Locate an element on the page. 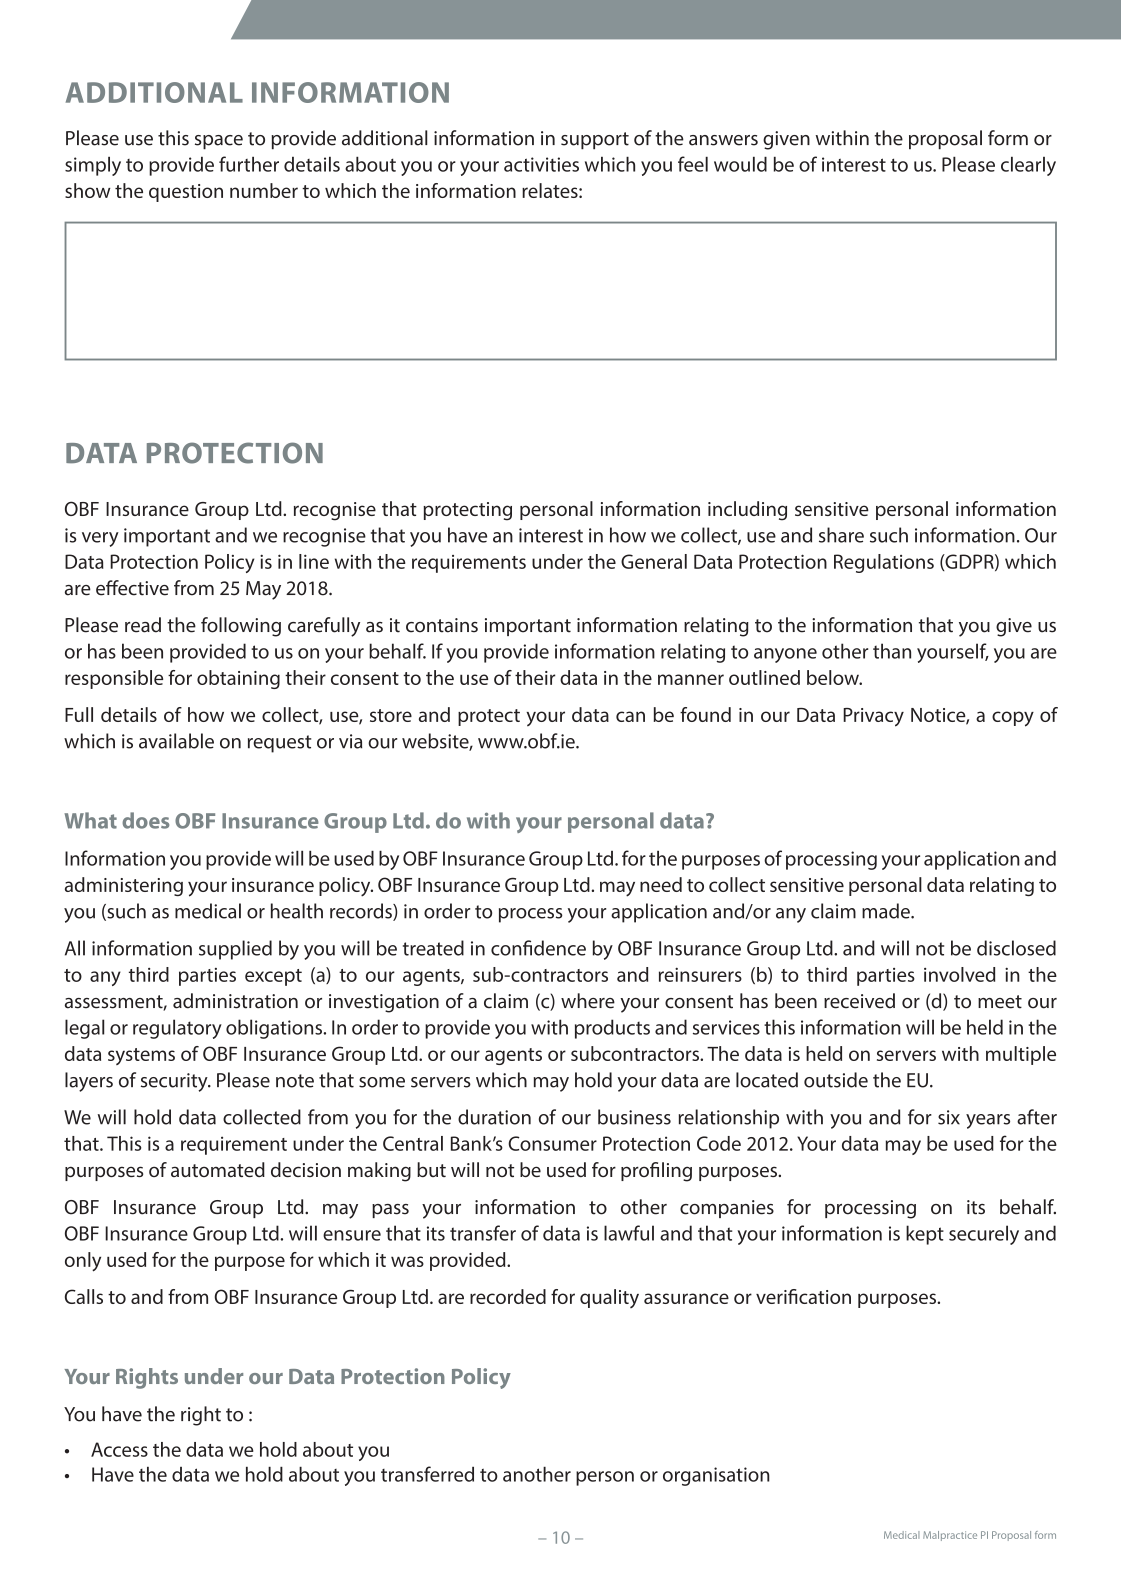  relates is located at coordinates (551, 190).
